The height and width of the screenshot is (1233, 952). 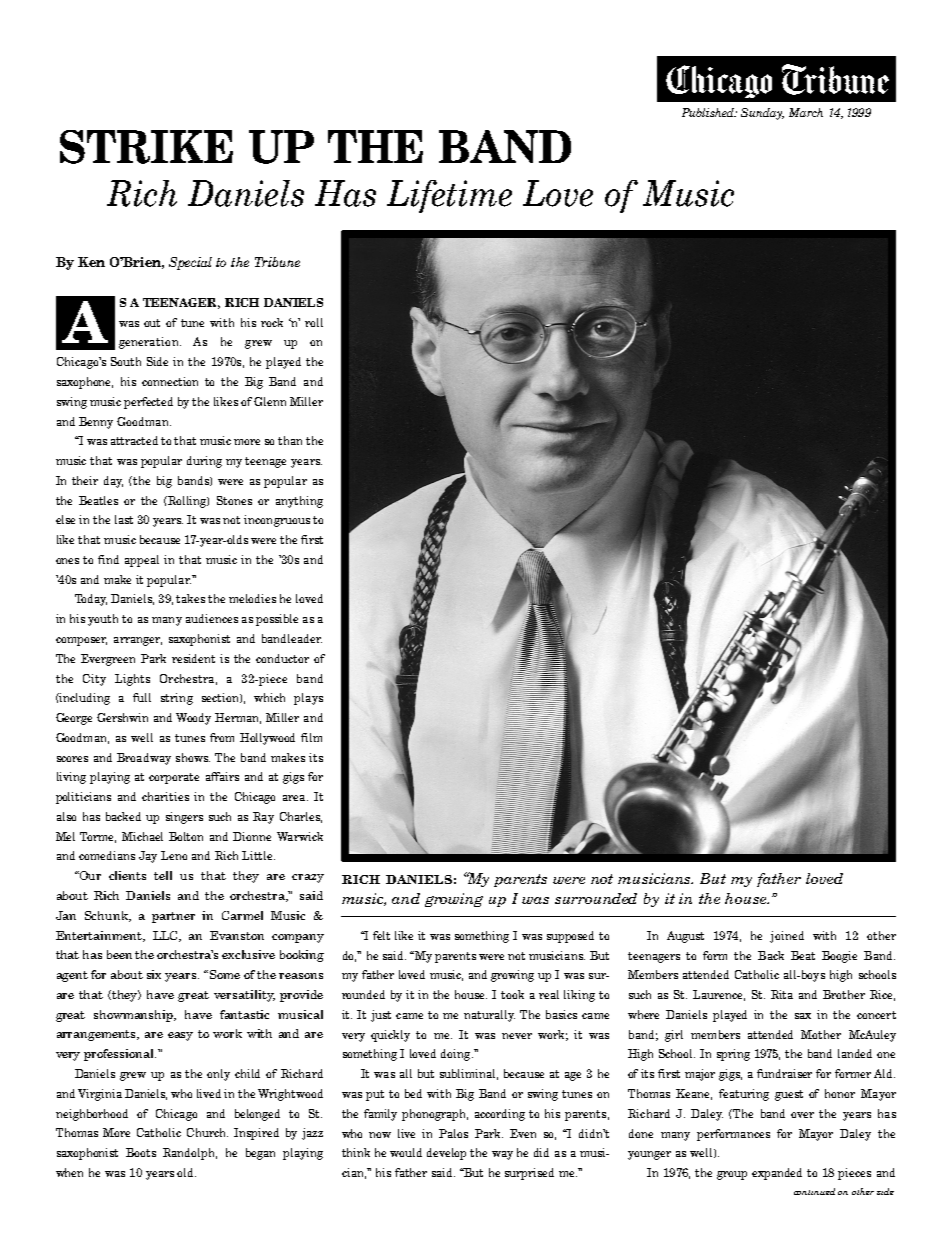 I want to click on Sunday, so click(x=762, y=114).
